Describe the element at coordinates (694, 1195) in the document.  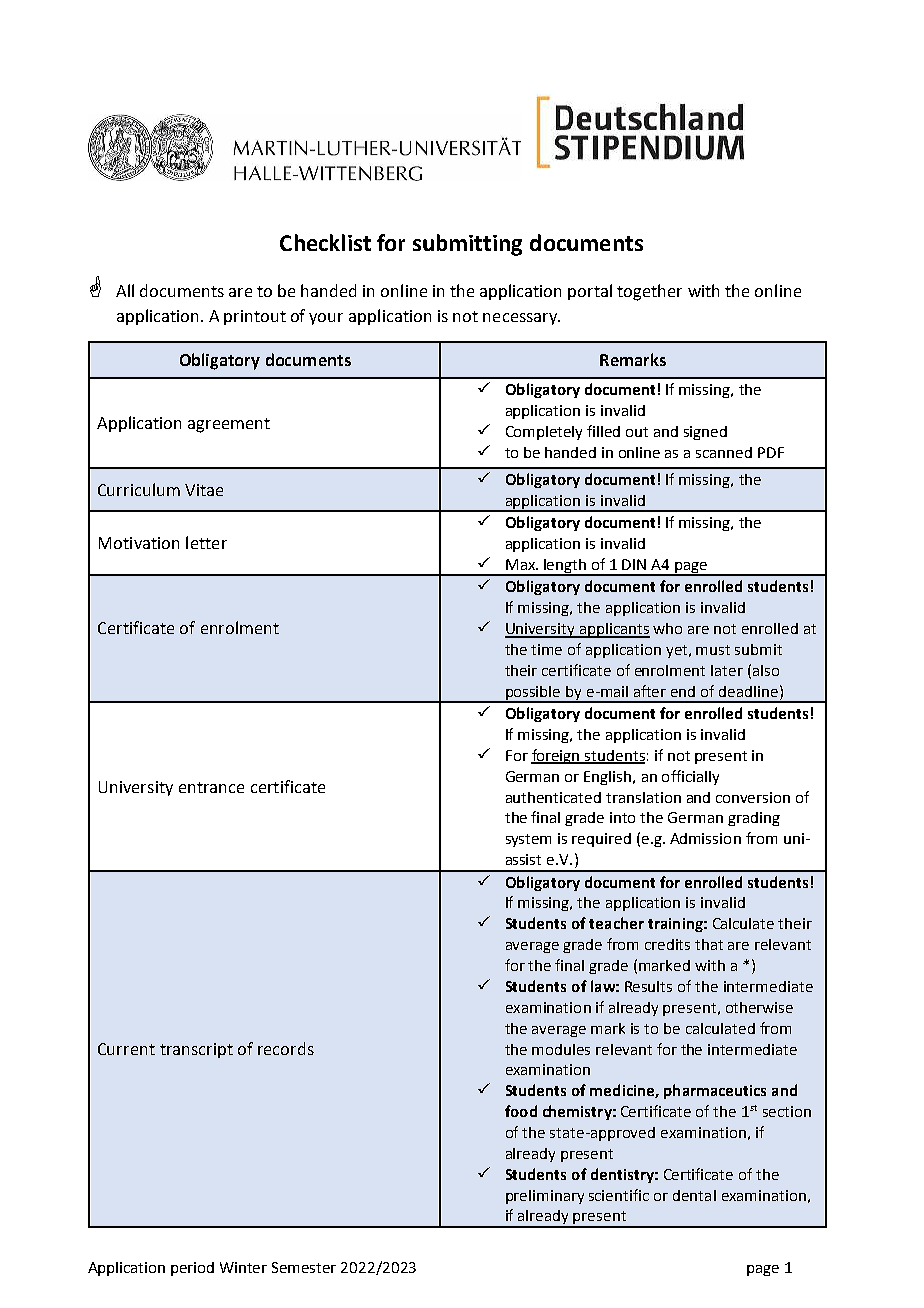
I see `dental` at that location.
